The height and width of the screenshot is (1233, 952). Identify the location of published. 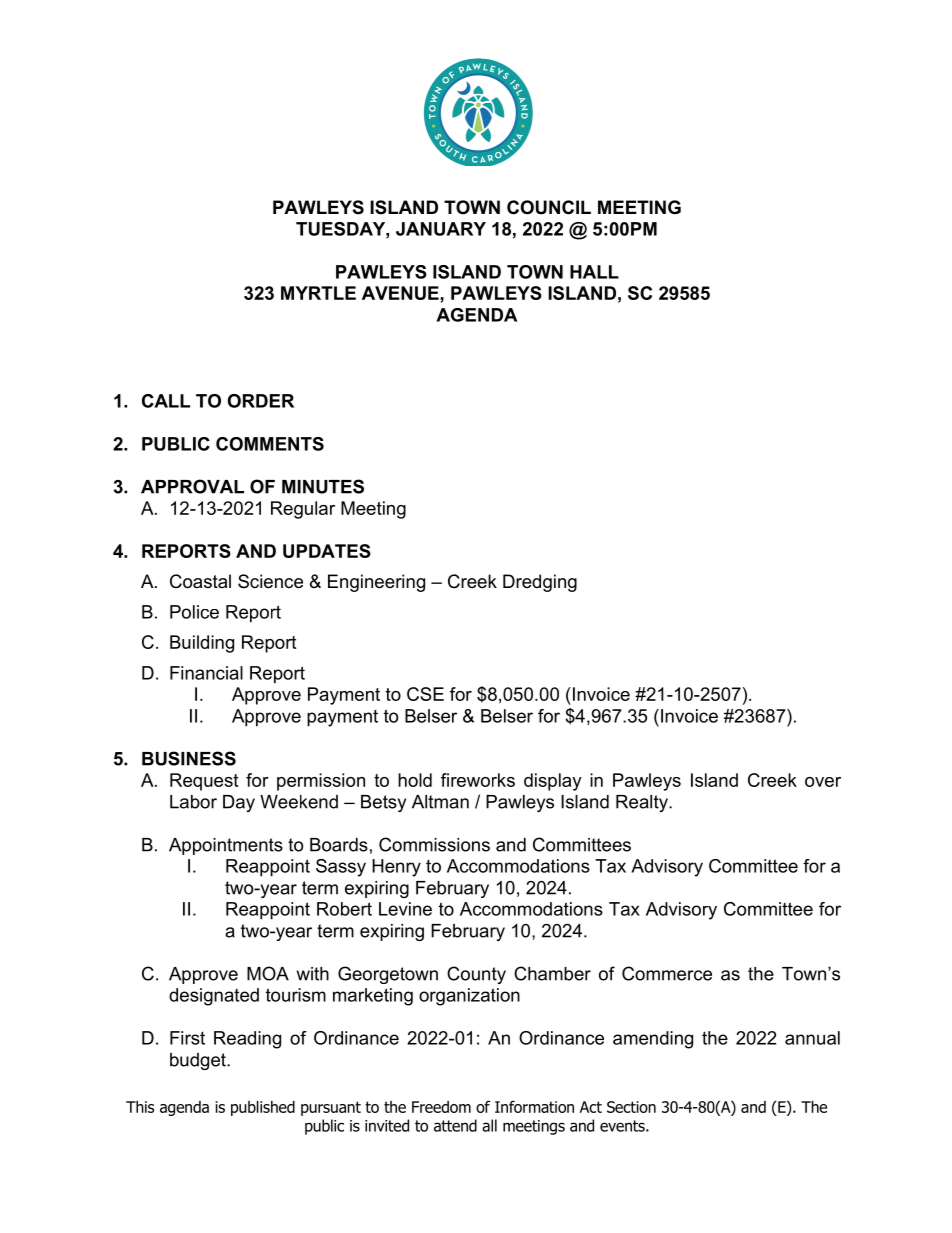
(263, 1108).
